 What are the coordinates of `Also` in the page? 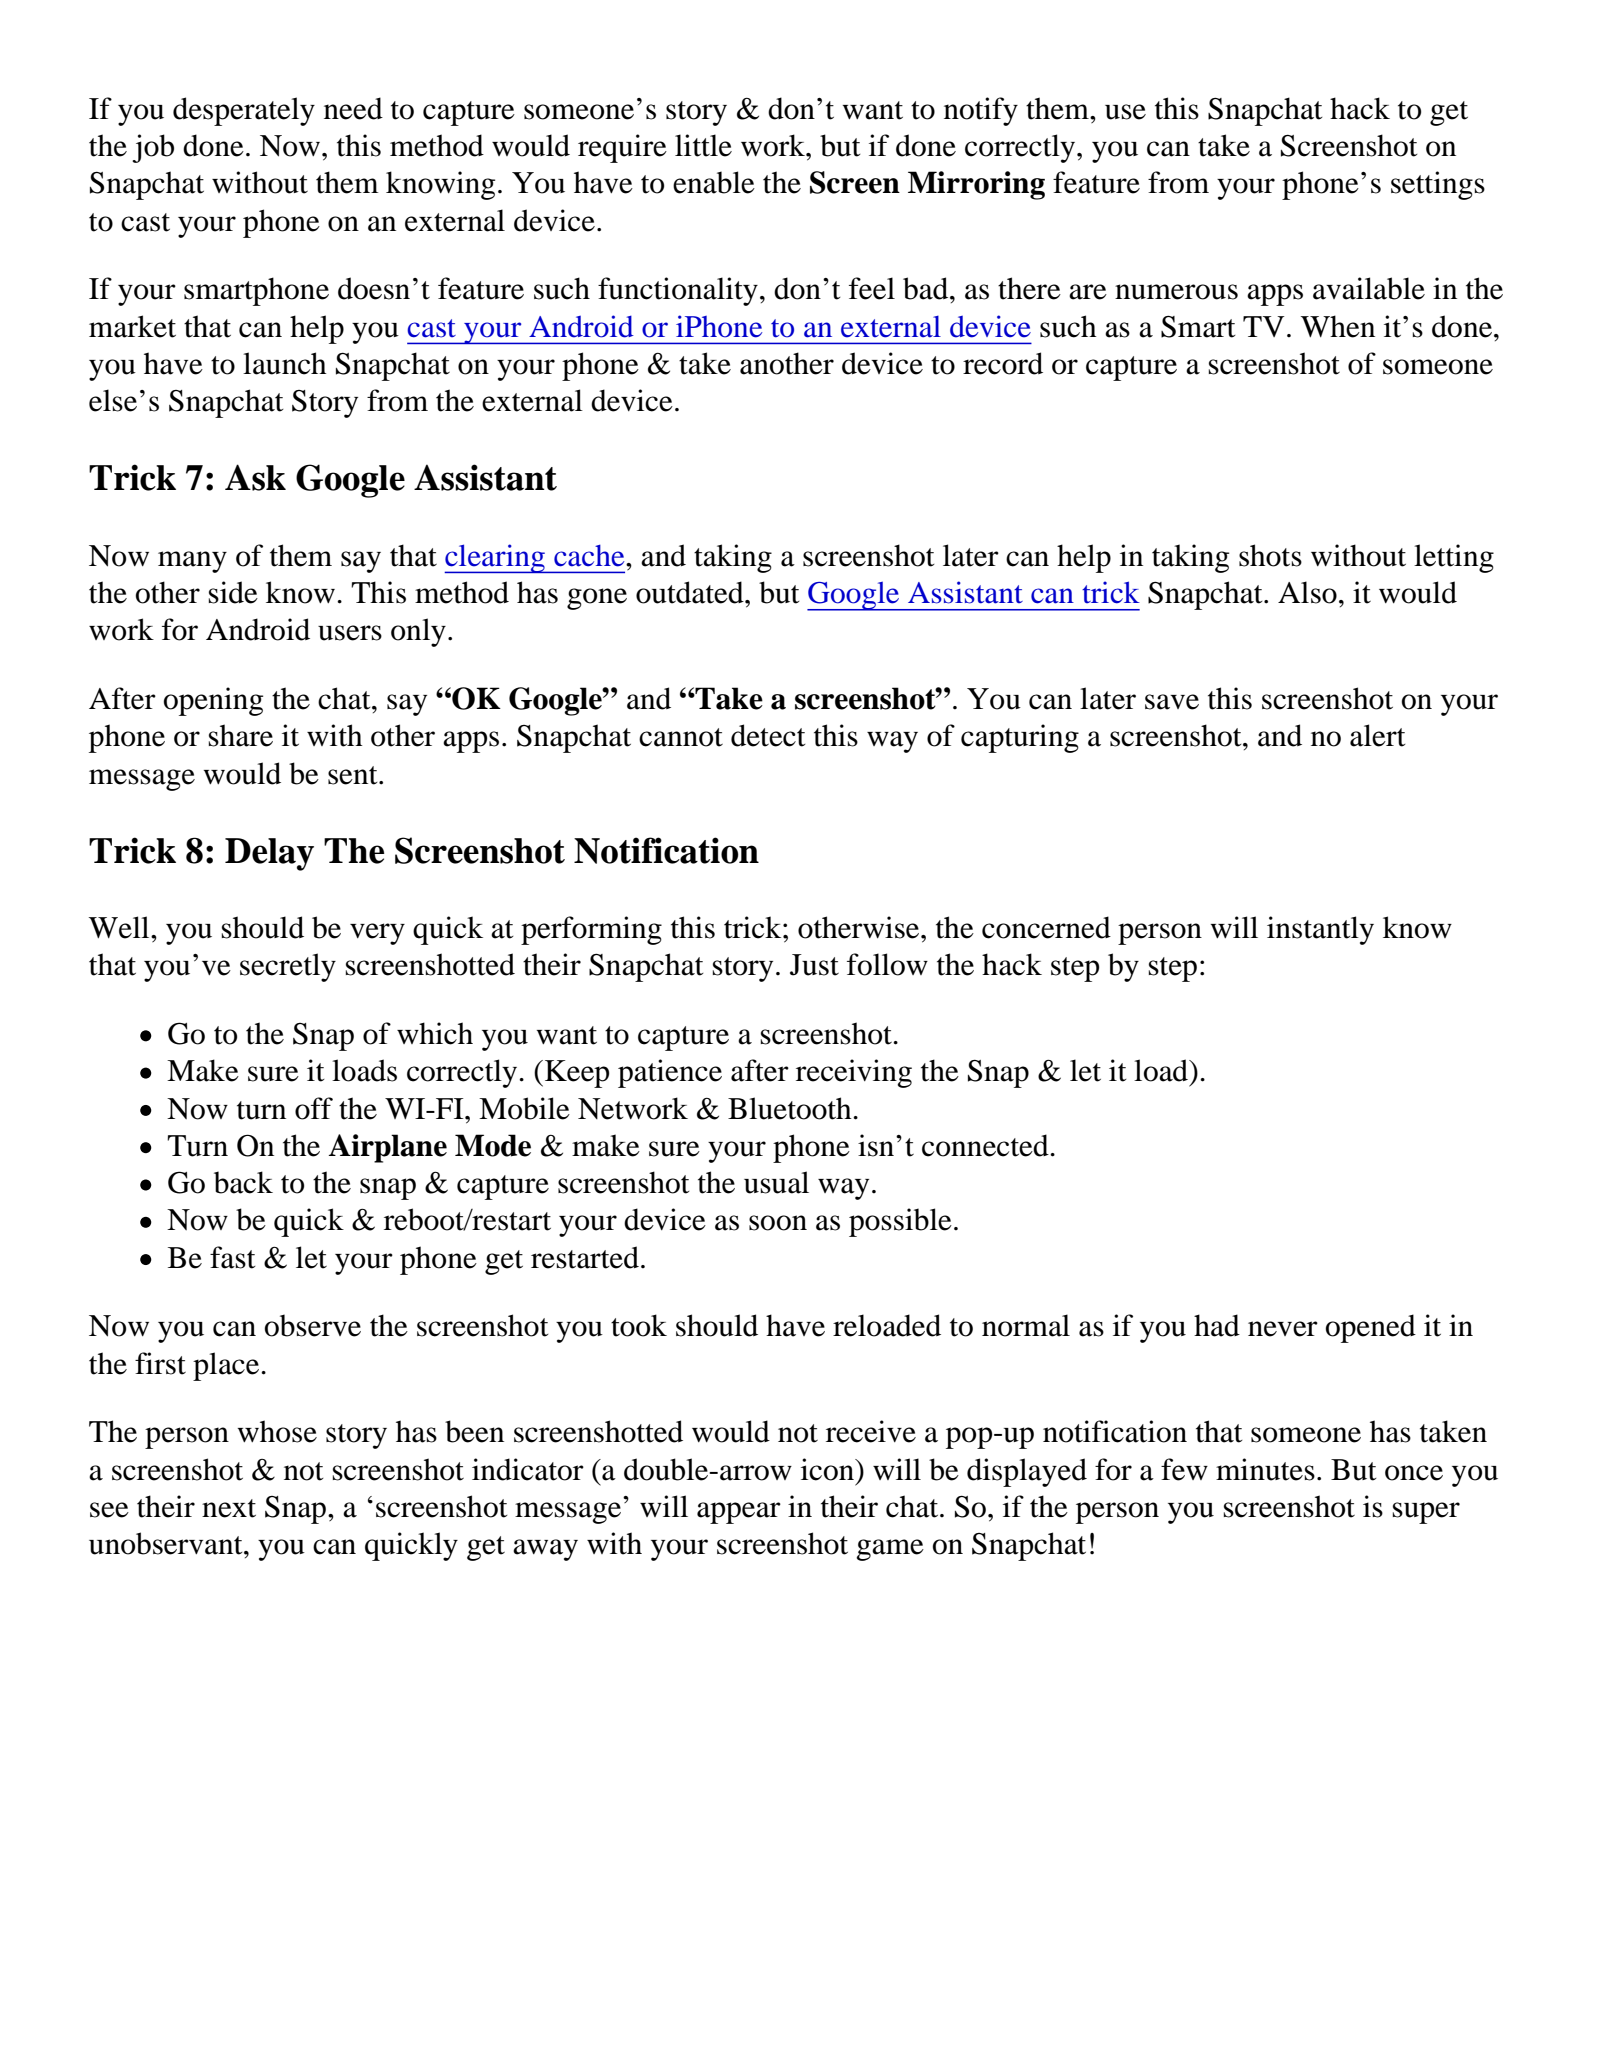 It's located at (1307, 592).
